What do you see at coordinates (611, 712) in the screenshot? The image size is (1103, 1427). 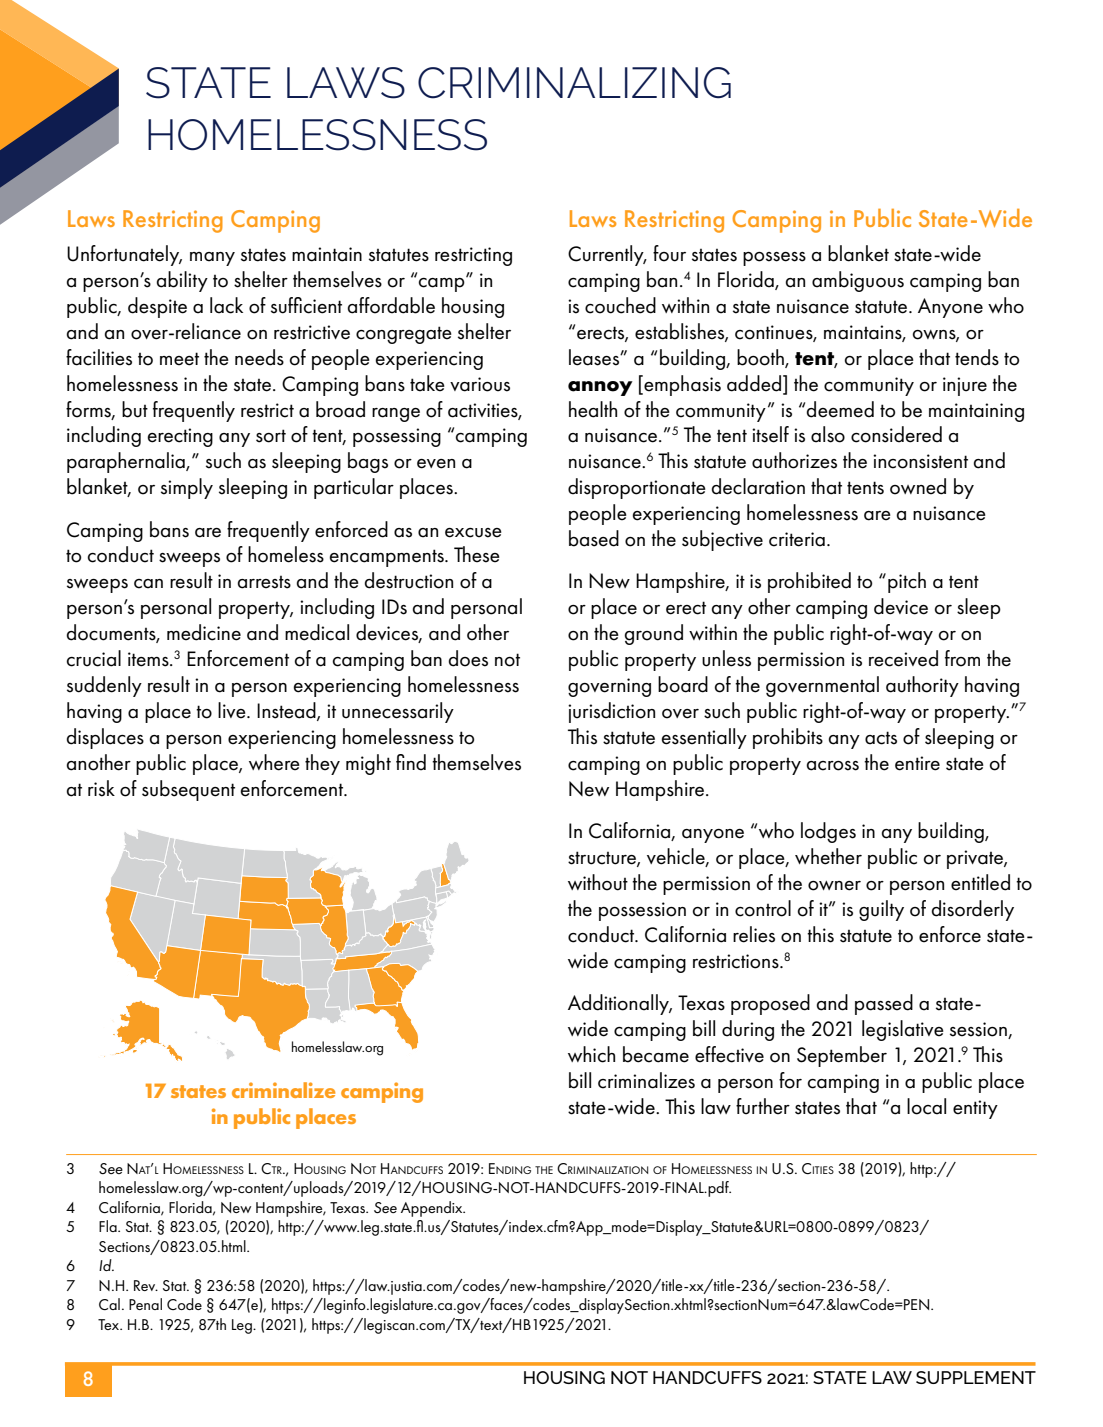 I see `jurisdiction` at bounding box center [611, 712].
